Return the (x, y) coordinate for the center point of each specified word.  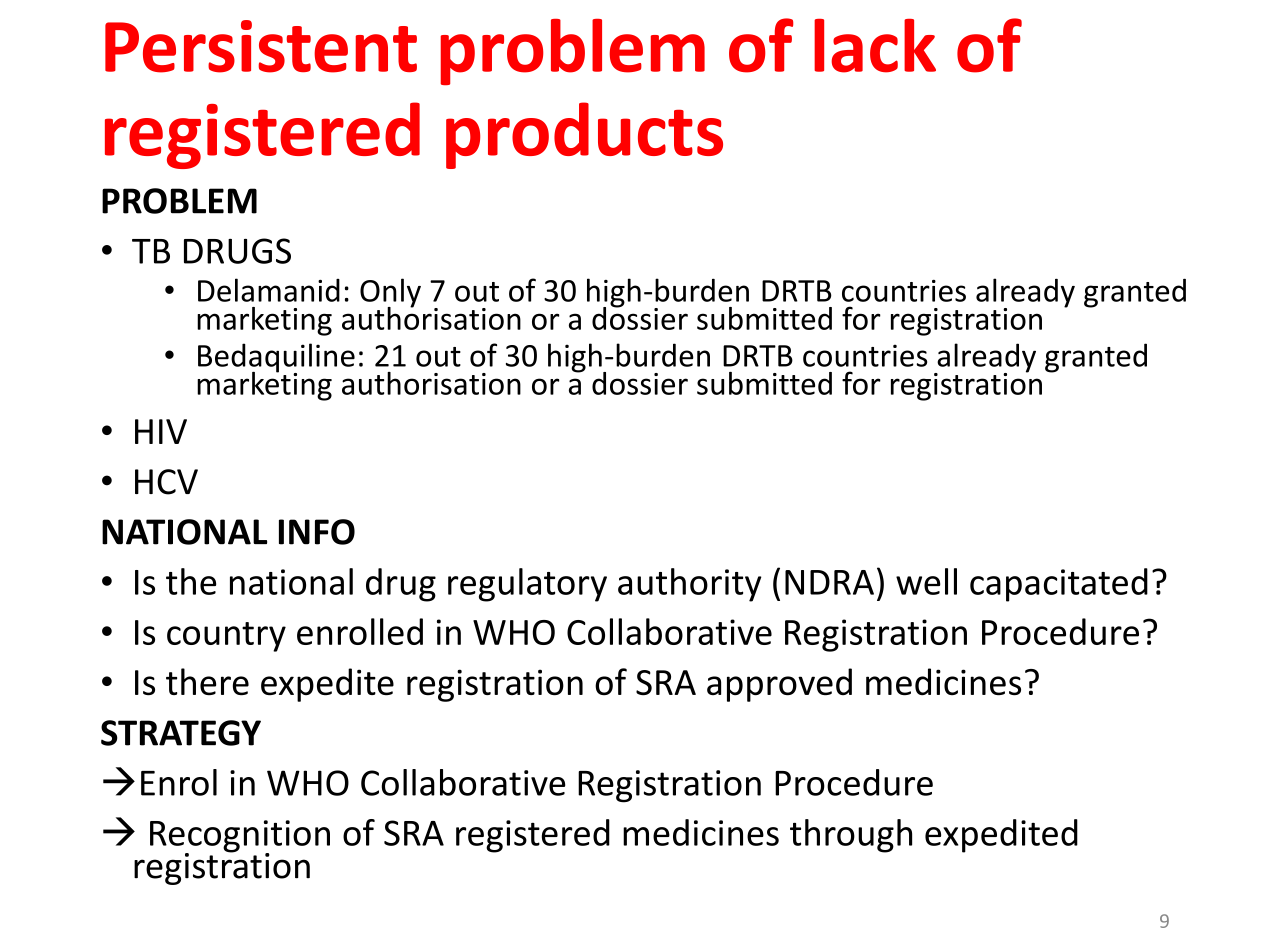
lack (875, 46)
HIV (161, 431)
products (584, 135)
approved (779, 685)
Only (390, 294)
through (851, 836)
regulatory (527, 585)
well (926, 581)
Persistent (261, 46)
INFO (317, 532)
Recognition (240, 837)
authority (689, 585)
